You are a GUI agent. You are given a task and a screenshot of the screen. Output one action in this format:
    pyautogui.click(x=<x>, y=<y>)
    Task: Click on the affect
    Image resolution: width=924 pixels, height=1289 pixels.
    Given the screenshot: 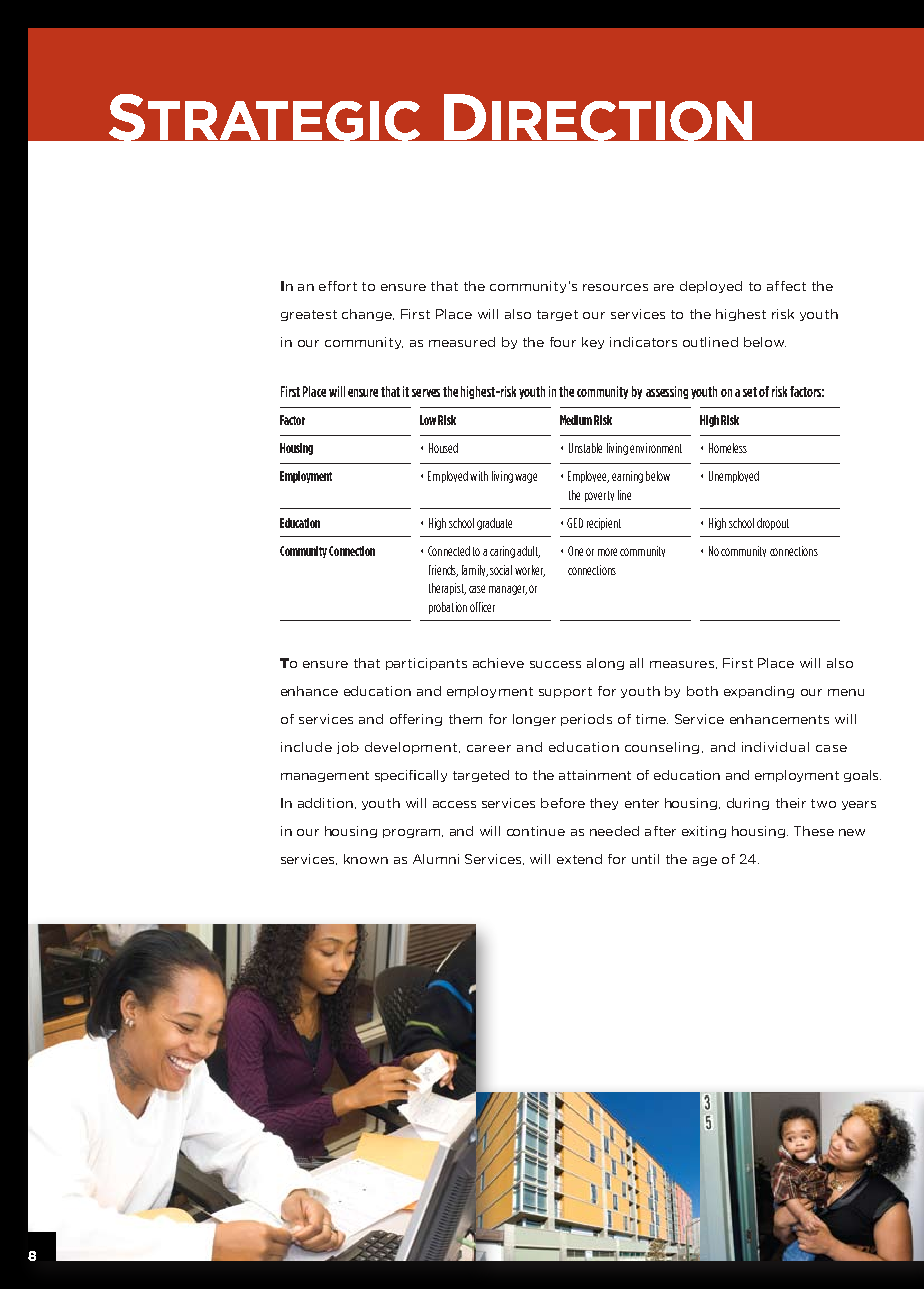 What is the action you would take?
    pyautogui.click(x=786, y=286)
